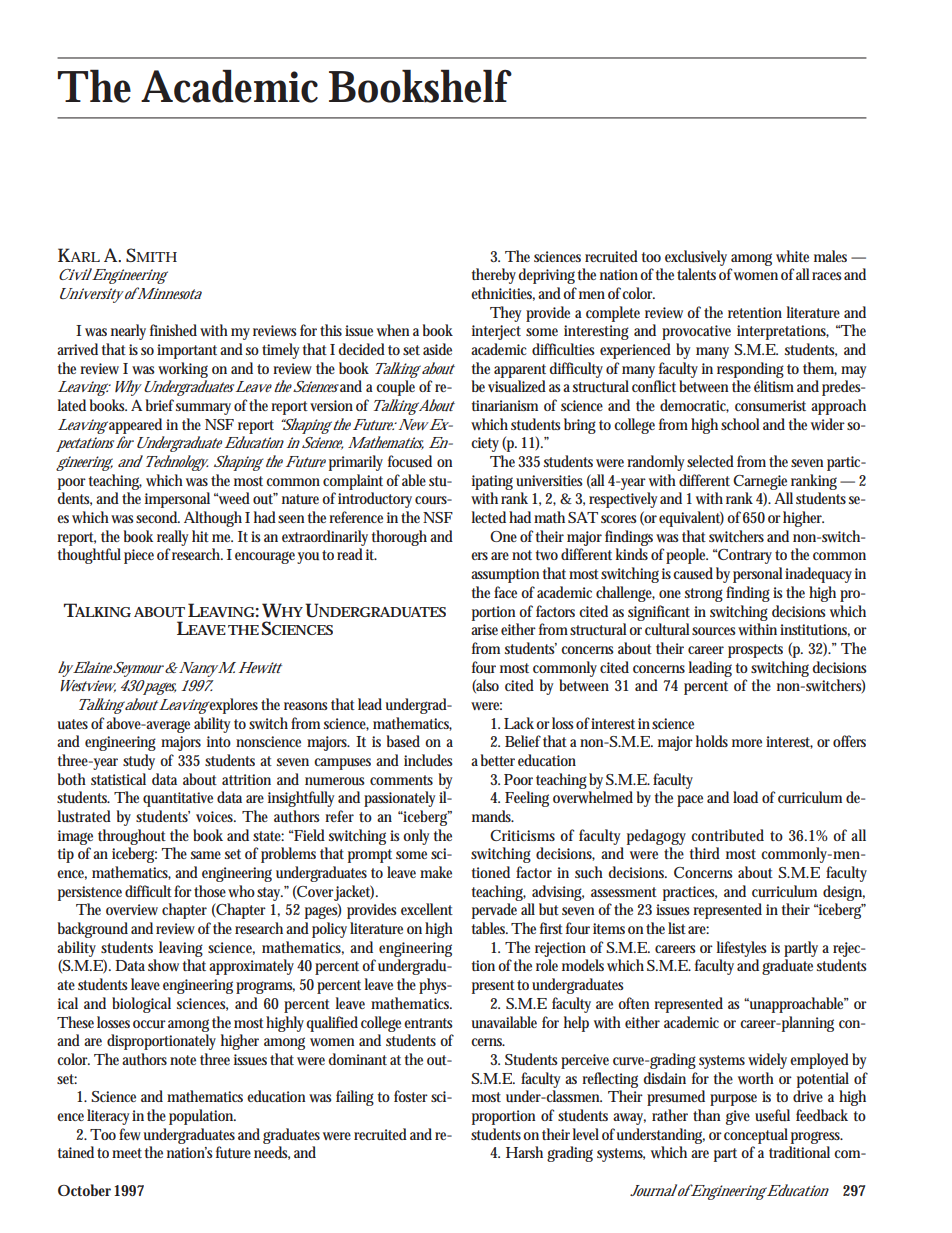  I want to click on make, so click(436, 872).
